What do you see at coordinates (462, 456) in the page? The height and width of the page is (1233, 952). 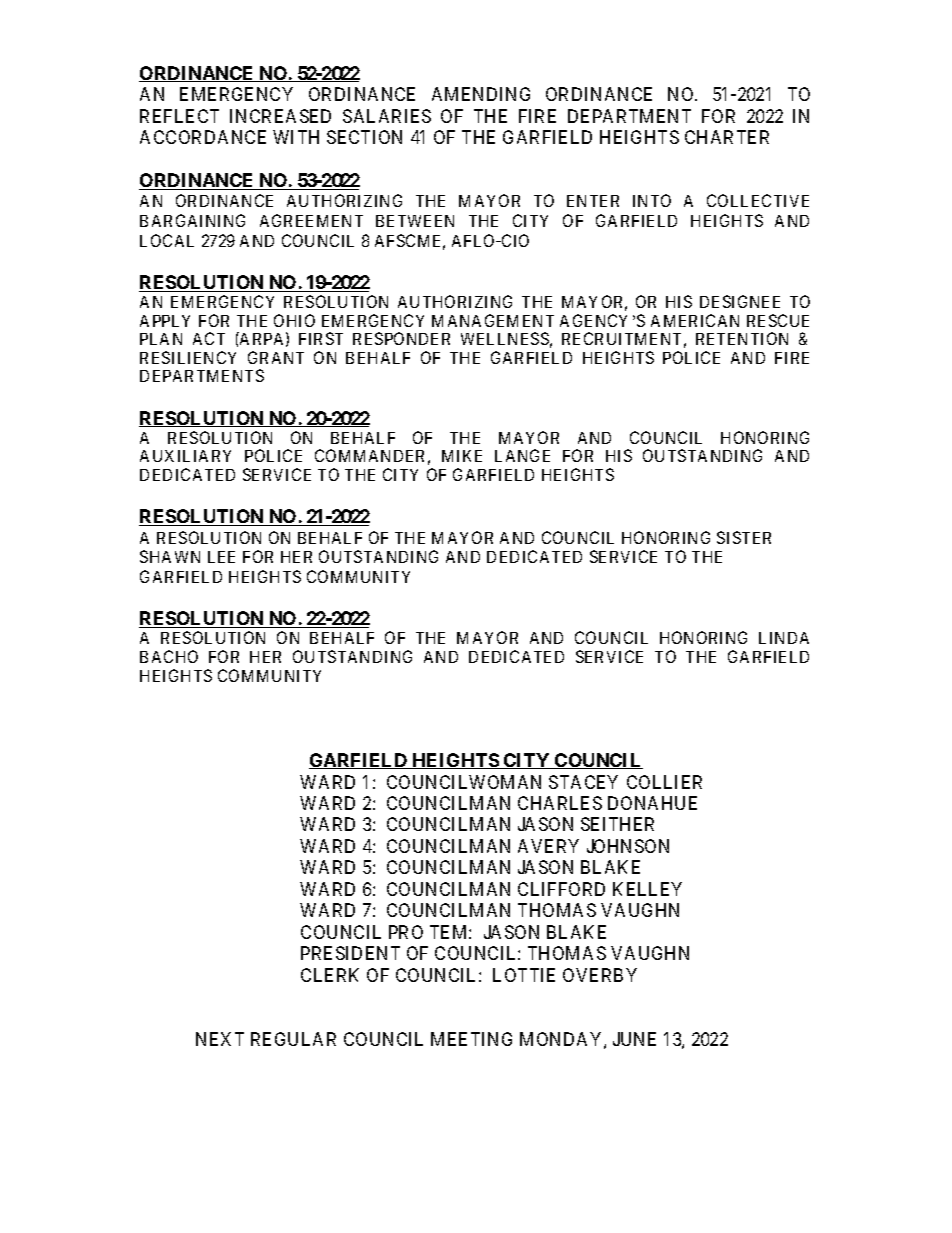 I see `MIKE` at bounding box center [462, 456].
